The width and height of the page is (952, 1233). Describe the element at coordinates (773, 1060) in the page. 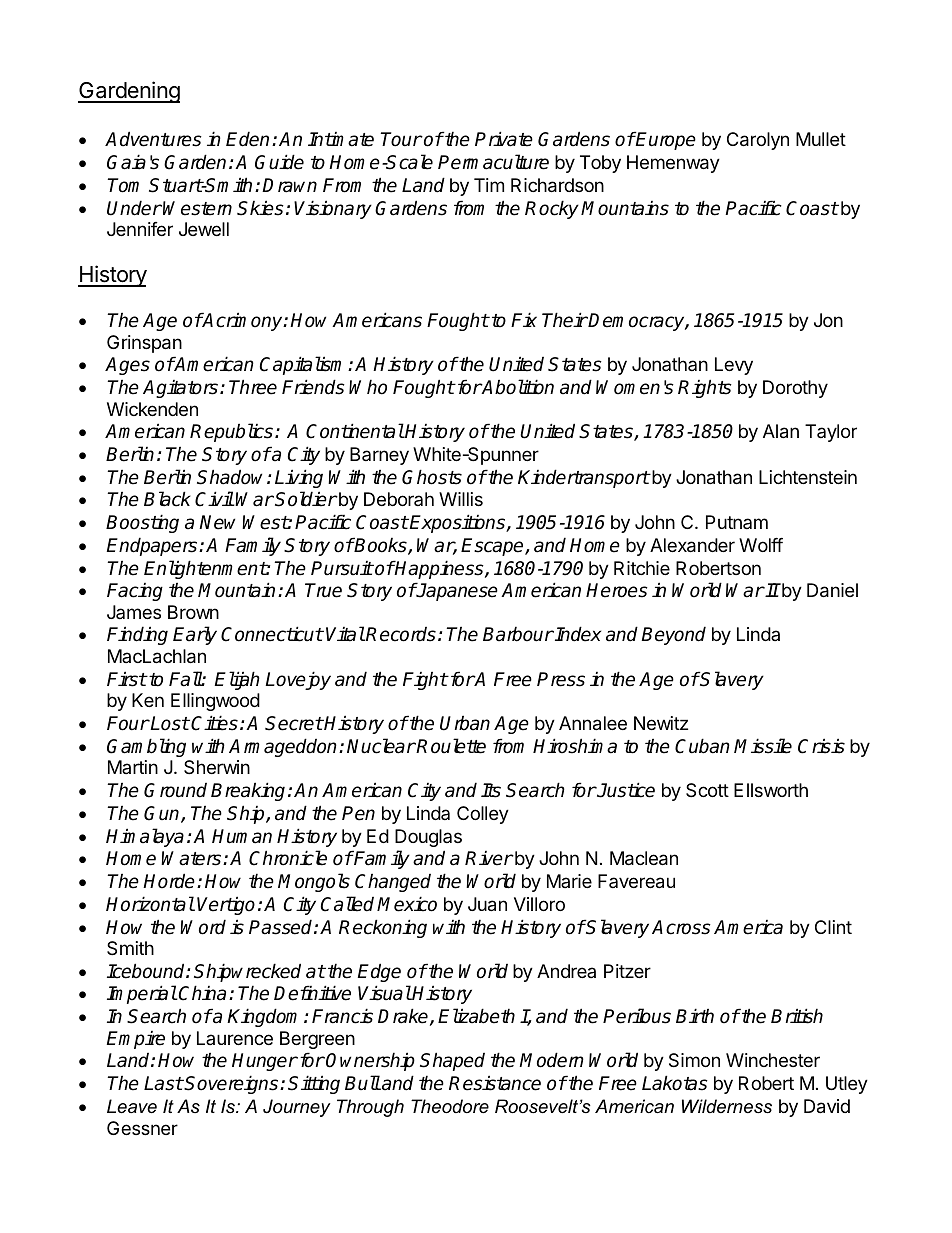

I see `Winchester` at that location.
